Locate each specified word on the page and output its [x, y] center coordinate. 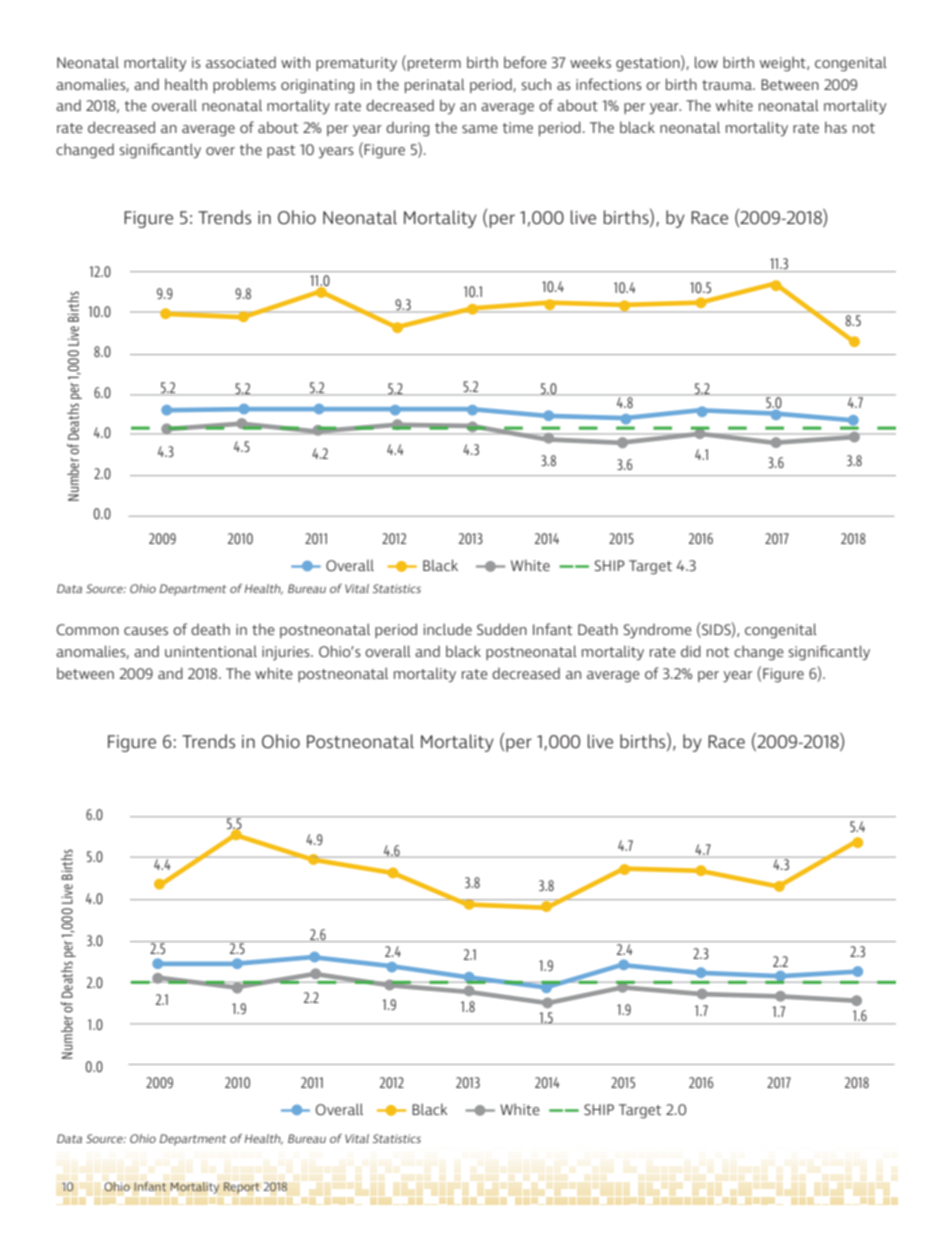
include [448, 629]
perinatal [435, 85]
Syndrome [658, 631]
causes [146, 631]
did [691, 651]
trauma [728, 85]
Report [241, 1188]
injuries [287, 653]
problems [244, 85]
